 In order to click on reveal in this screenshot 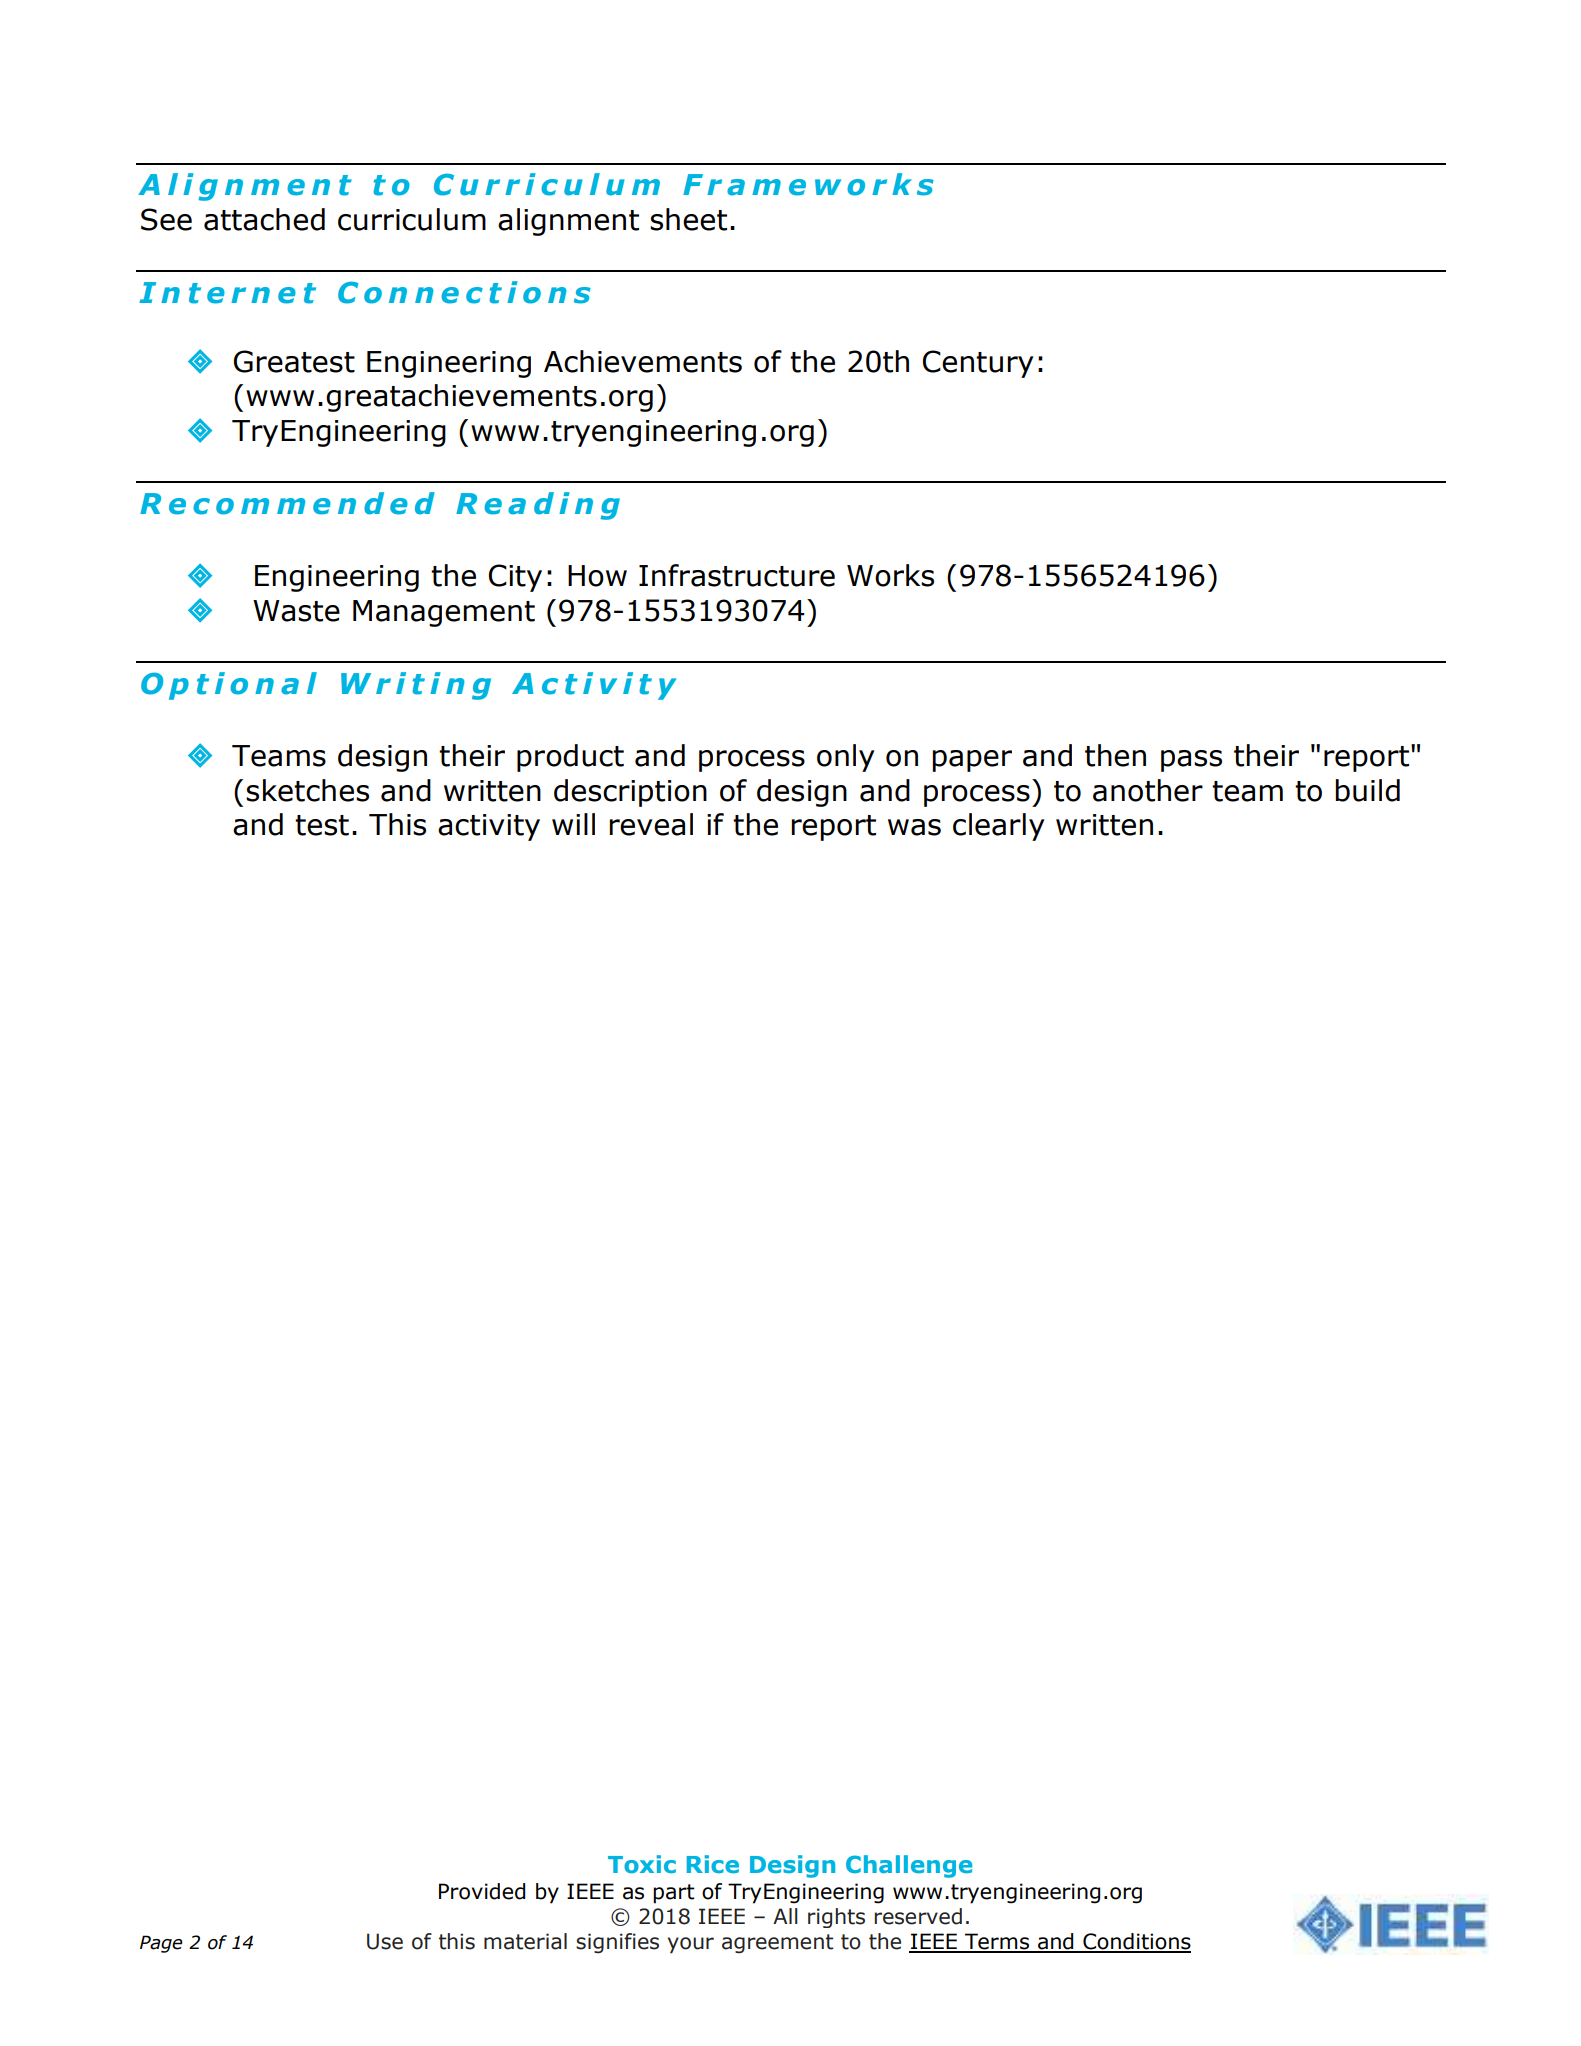, I will do `click(651, 824)`.
